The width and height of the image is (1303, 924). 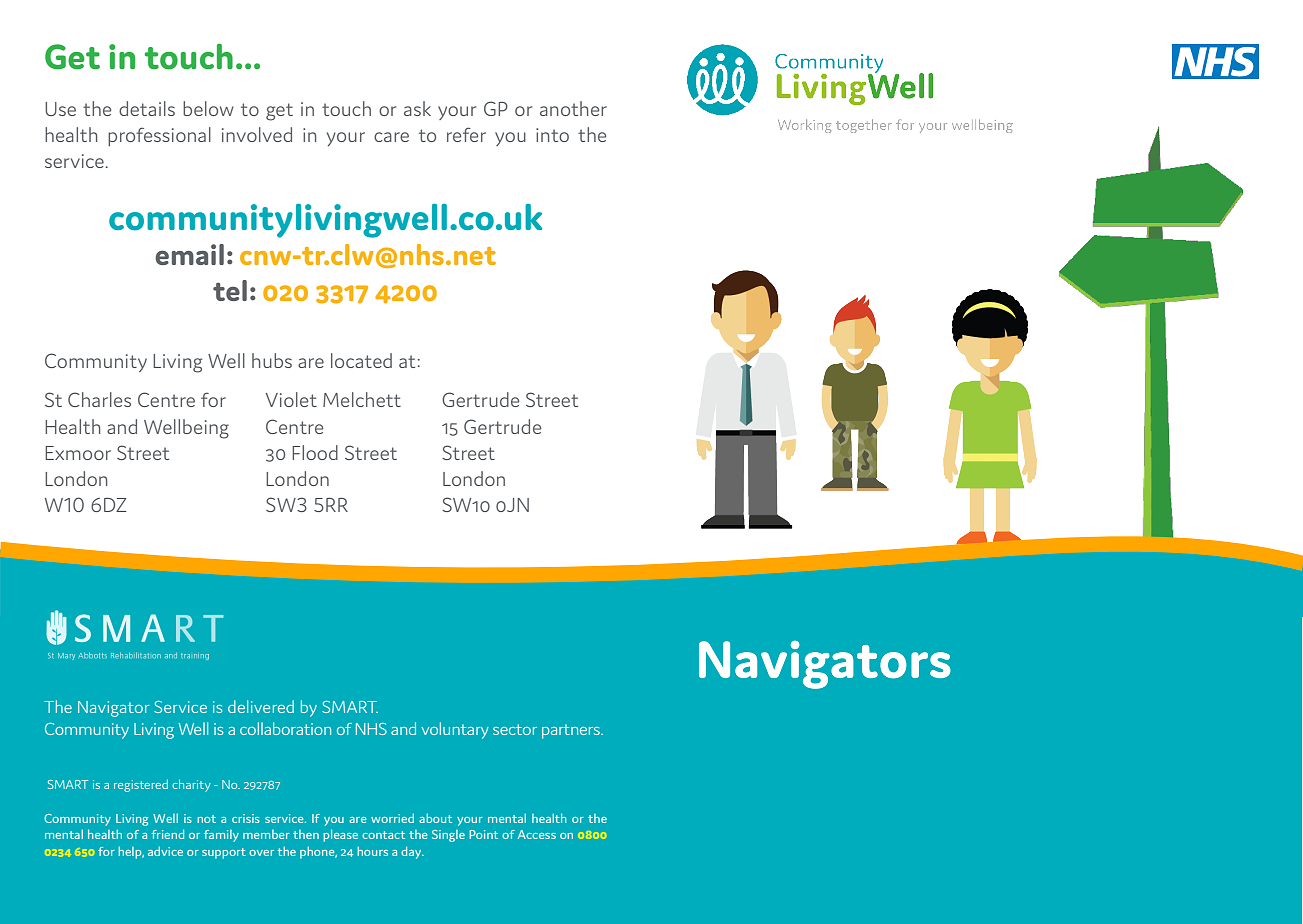 I want to click on Charles, so click(x=99, y=399).
